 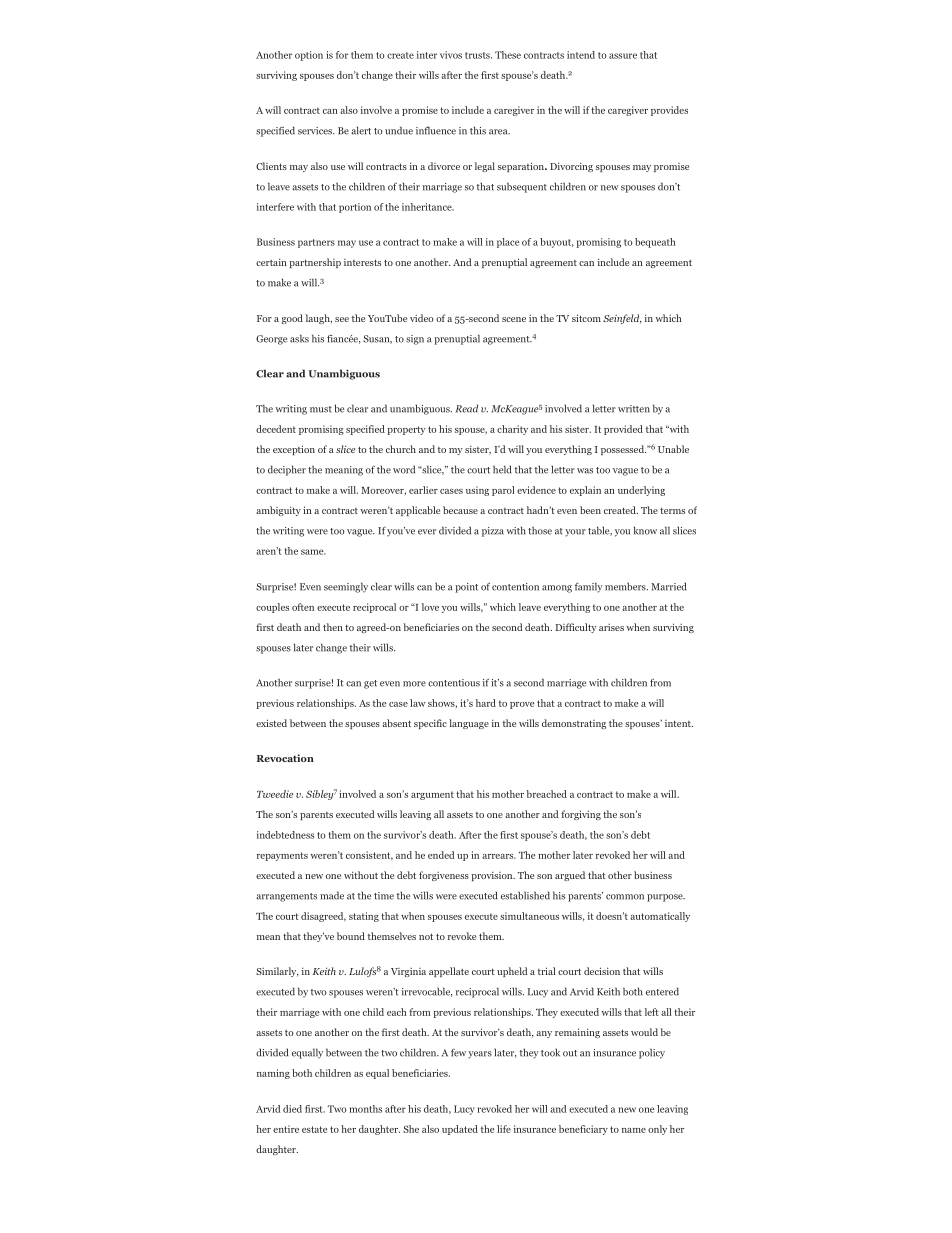 I want to click on Sibley, so click(x=319, y=795).
